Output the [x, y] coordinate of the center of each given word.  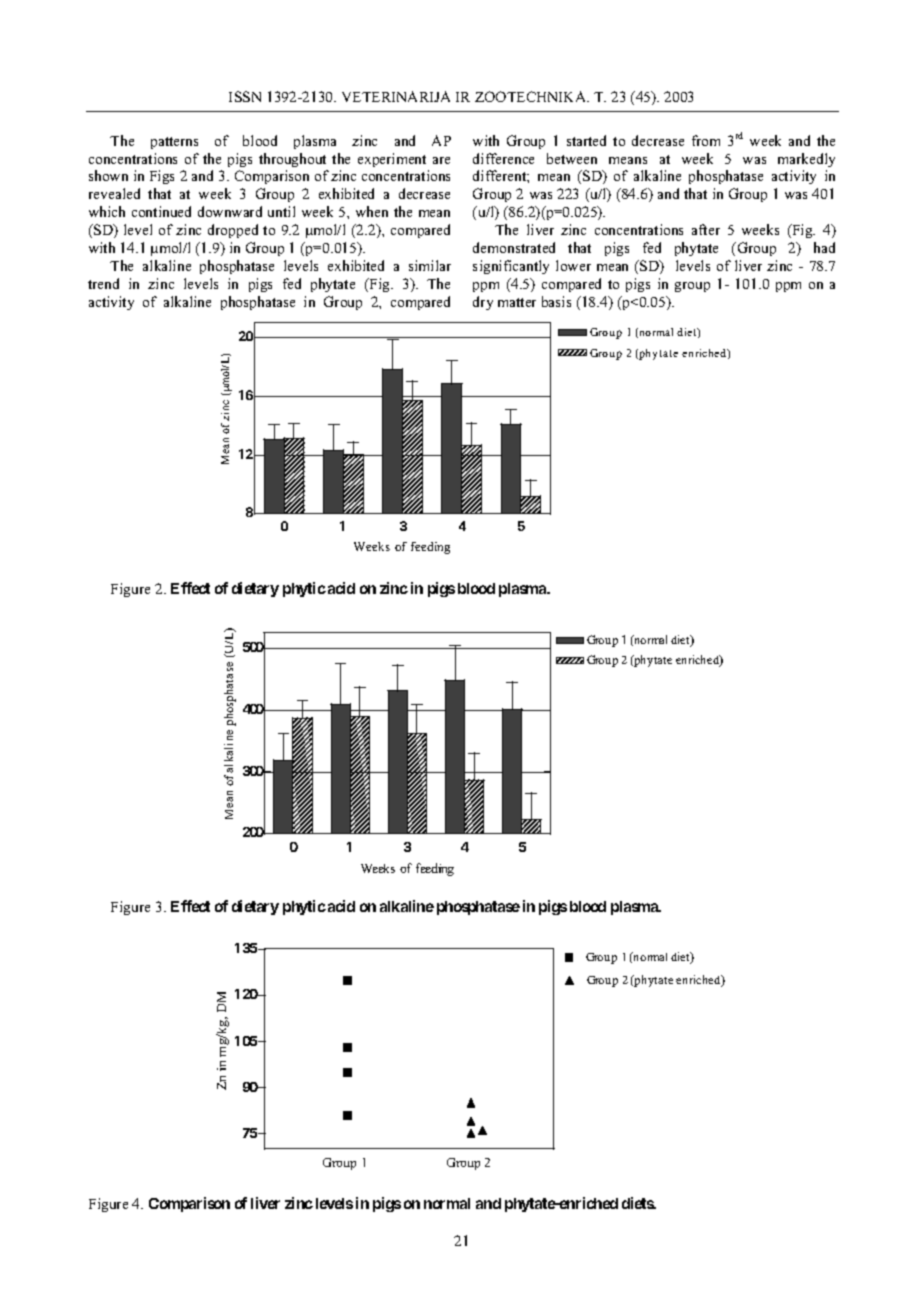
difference [503, 158]
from [706, 140]
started [586, 140]
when [372, 211]
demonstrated [514, 247]
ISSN [245, 96]
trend [103, 283]
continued [161, 211]
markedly [806, 160]
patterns [174, 143]
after [706, 229]
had [824, 247]
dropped [233, 231]
